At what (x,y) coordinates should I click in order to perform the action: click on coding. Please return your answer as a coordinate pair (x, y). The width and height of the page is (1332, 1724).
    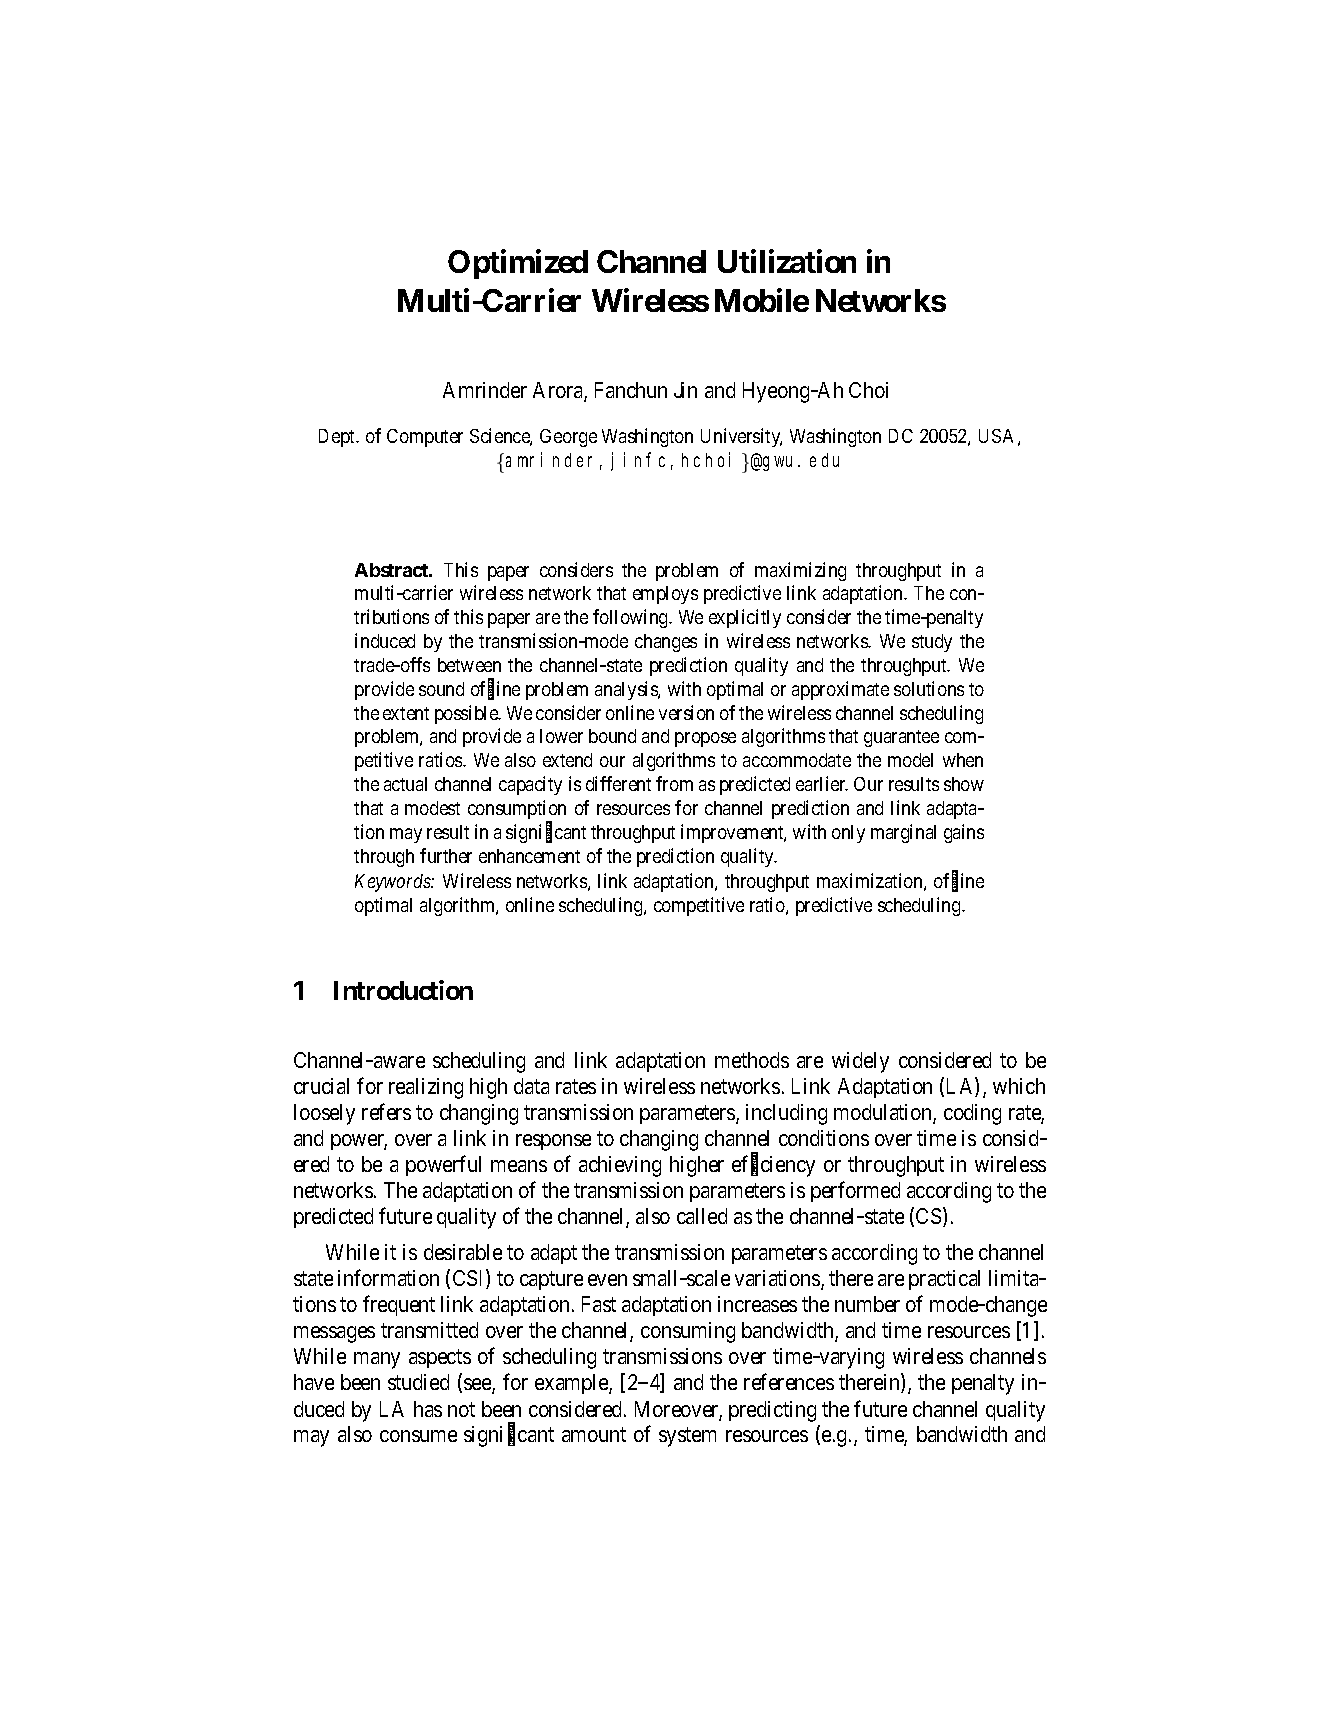
    Looking at the image, I should click on (972, 1114).
